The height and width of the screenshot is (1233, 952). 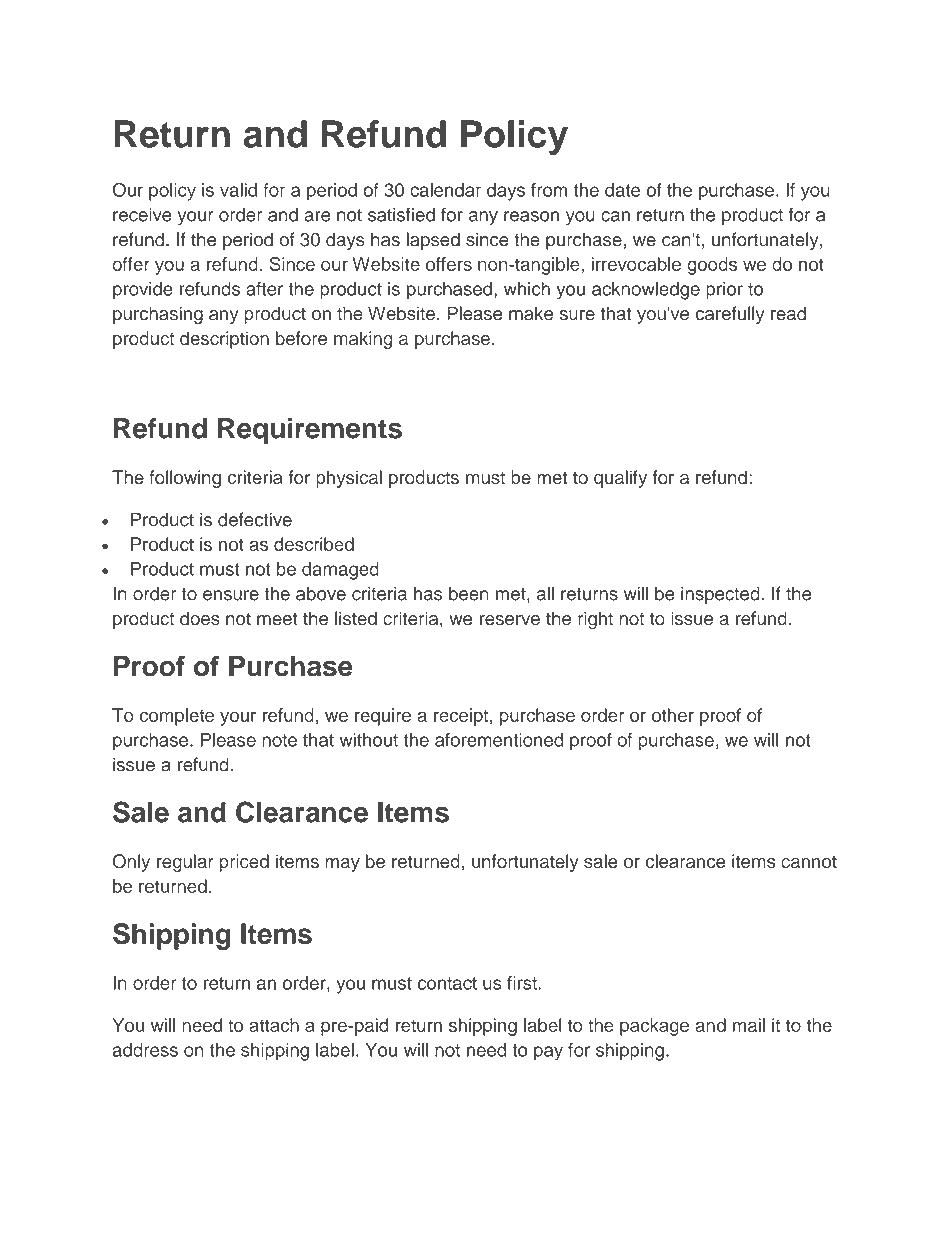 What do you see at coordinates (499, 740) in the screenshot?
I see `aforementioned` at bounding box center [499, 740].
